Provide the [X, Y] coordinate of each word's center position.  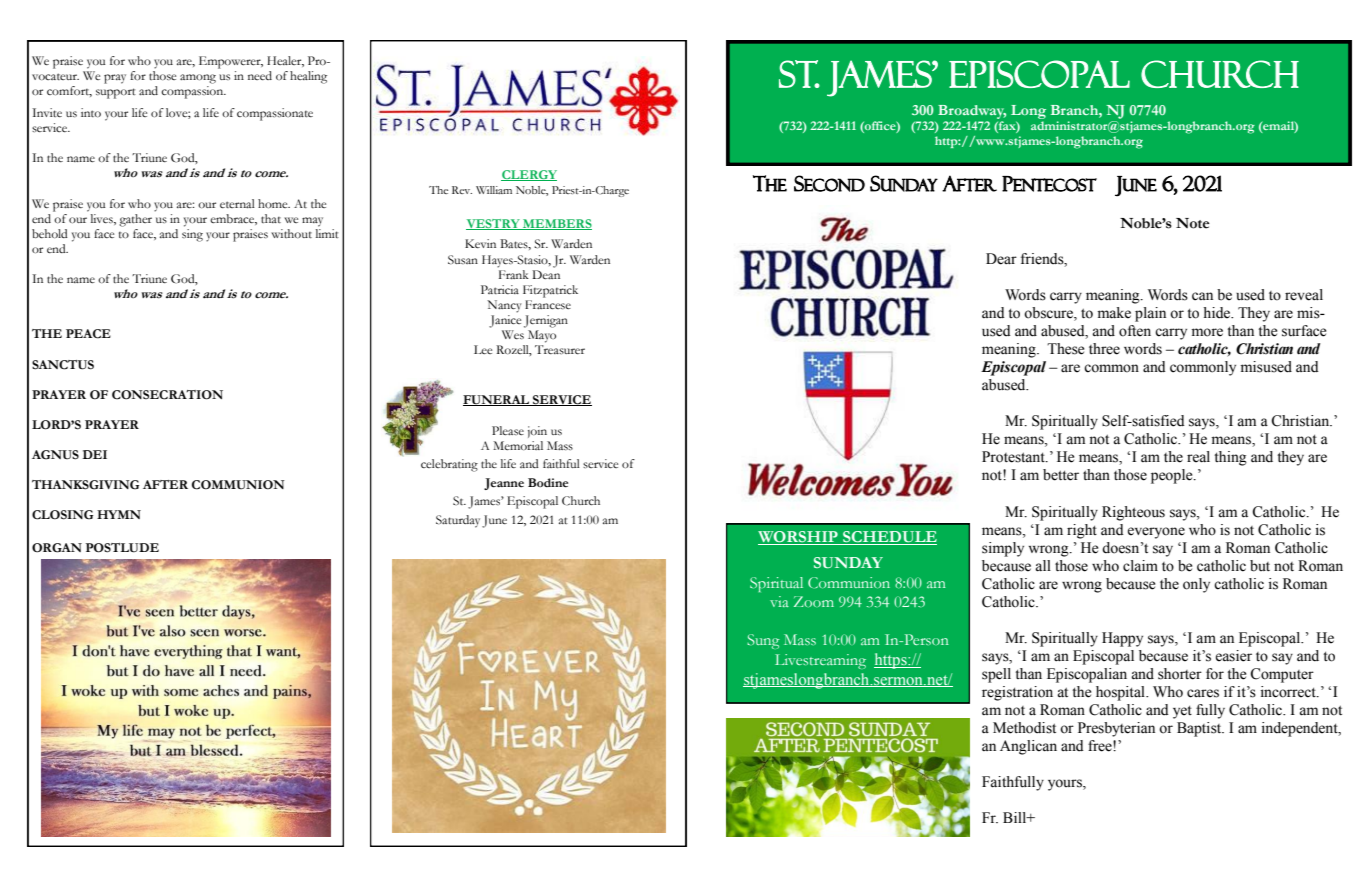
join [537, 432]
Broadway [972, 112]
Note [1193, 223]
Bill [1016, 817]
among [198, 79]
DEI [95, 454]
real [1198, 457]
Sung [763, 641]
